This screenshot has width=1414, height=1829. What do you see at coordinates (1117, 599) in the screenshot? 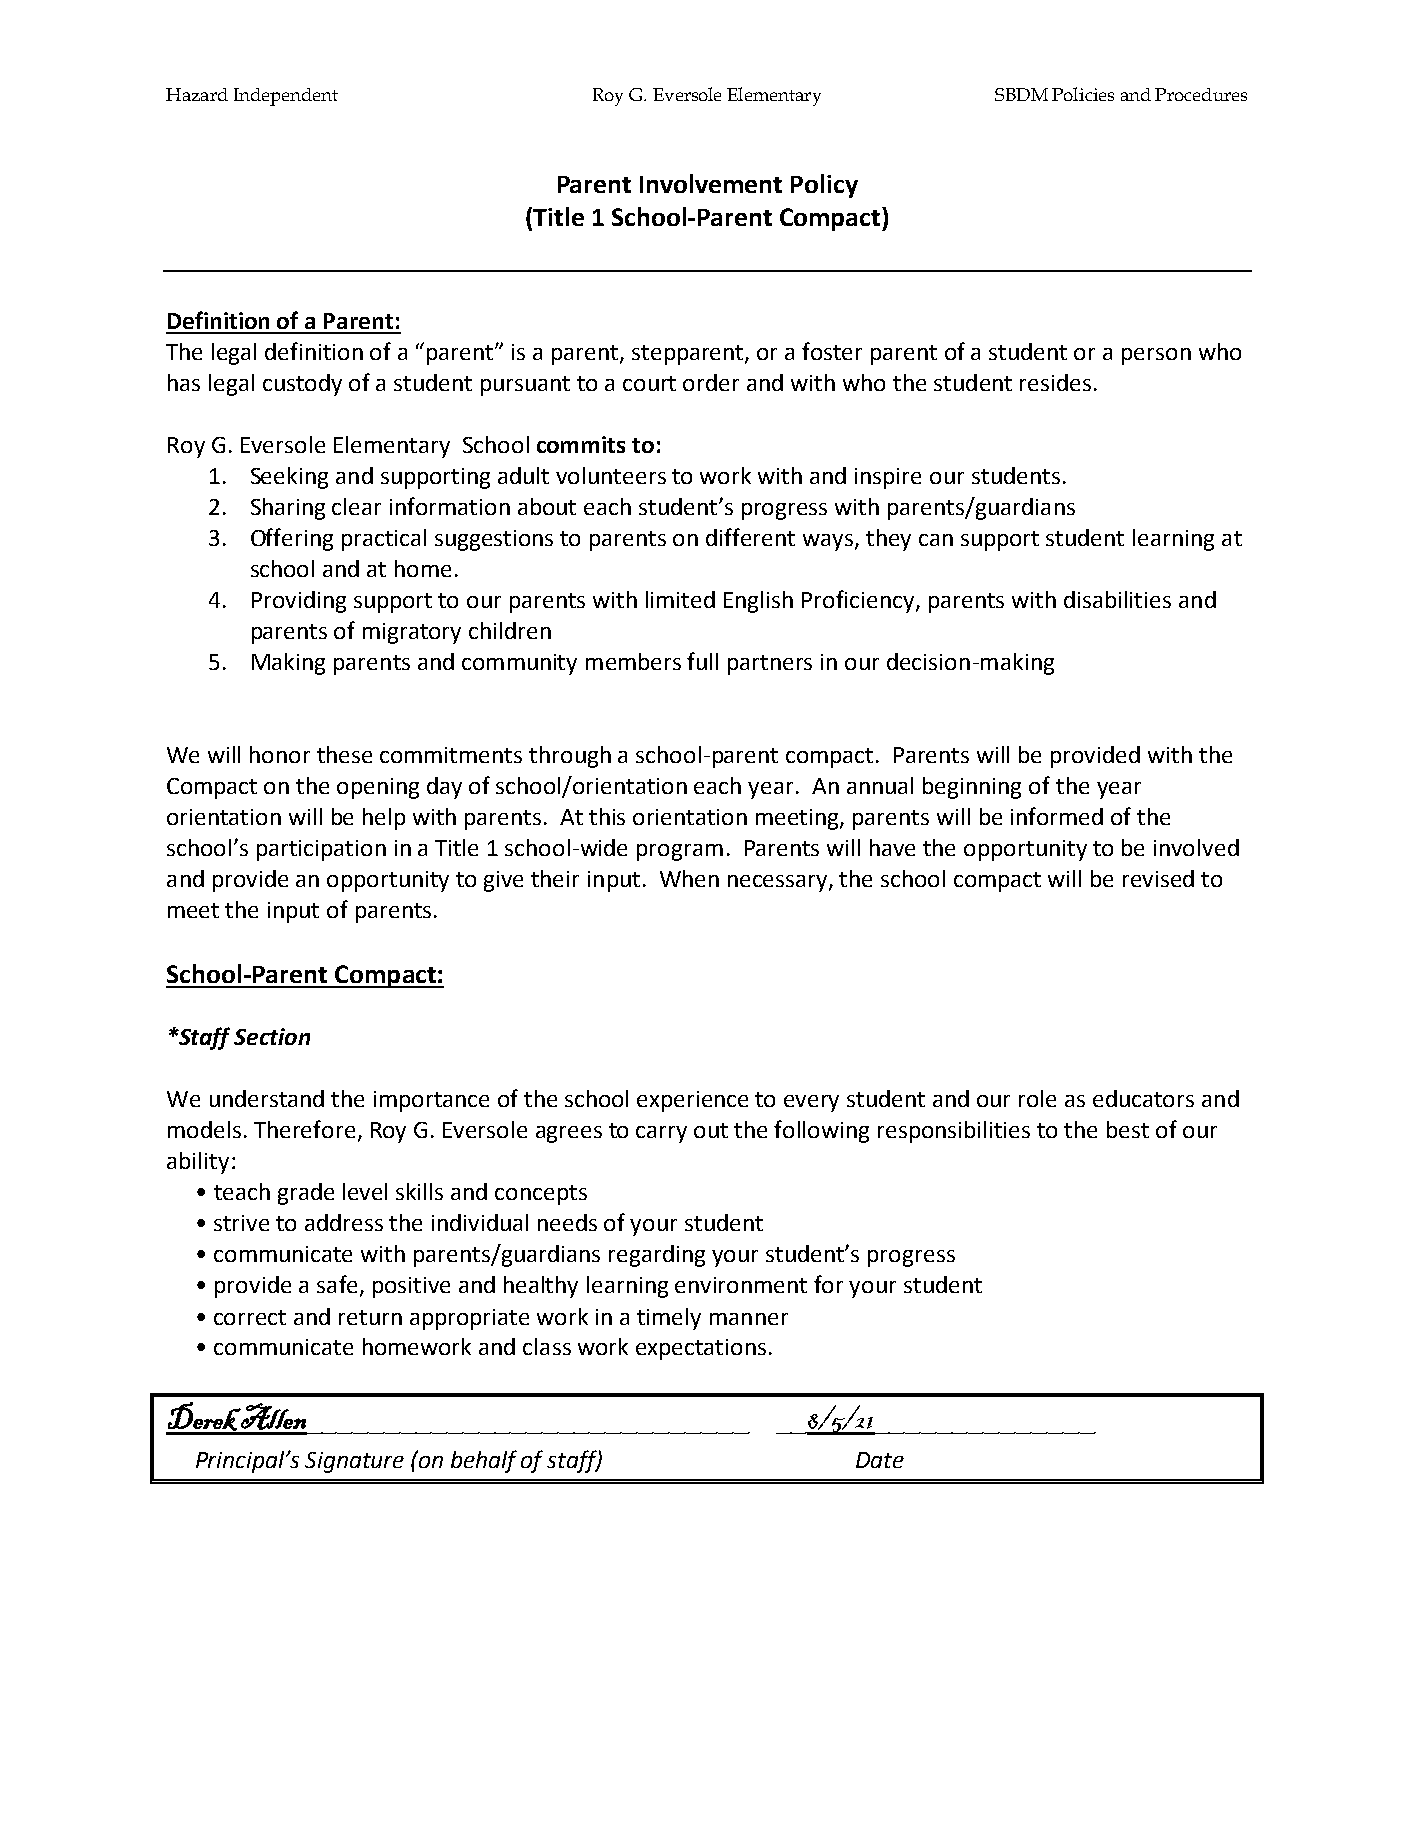
I see `disabilities` at bounding box center [1117, 599].
